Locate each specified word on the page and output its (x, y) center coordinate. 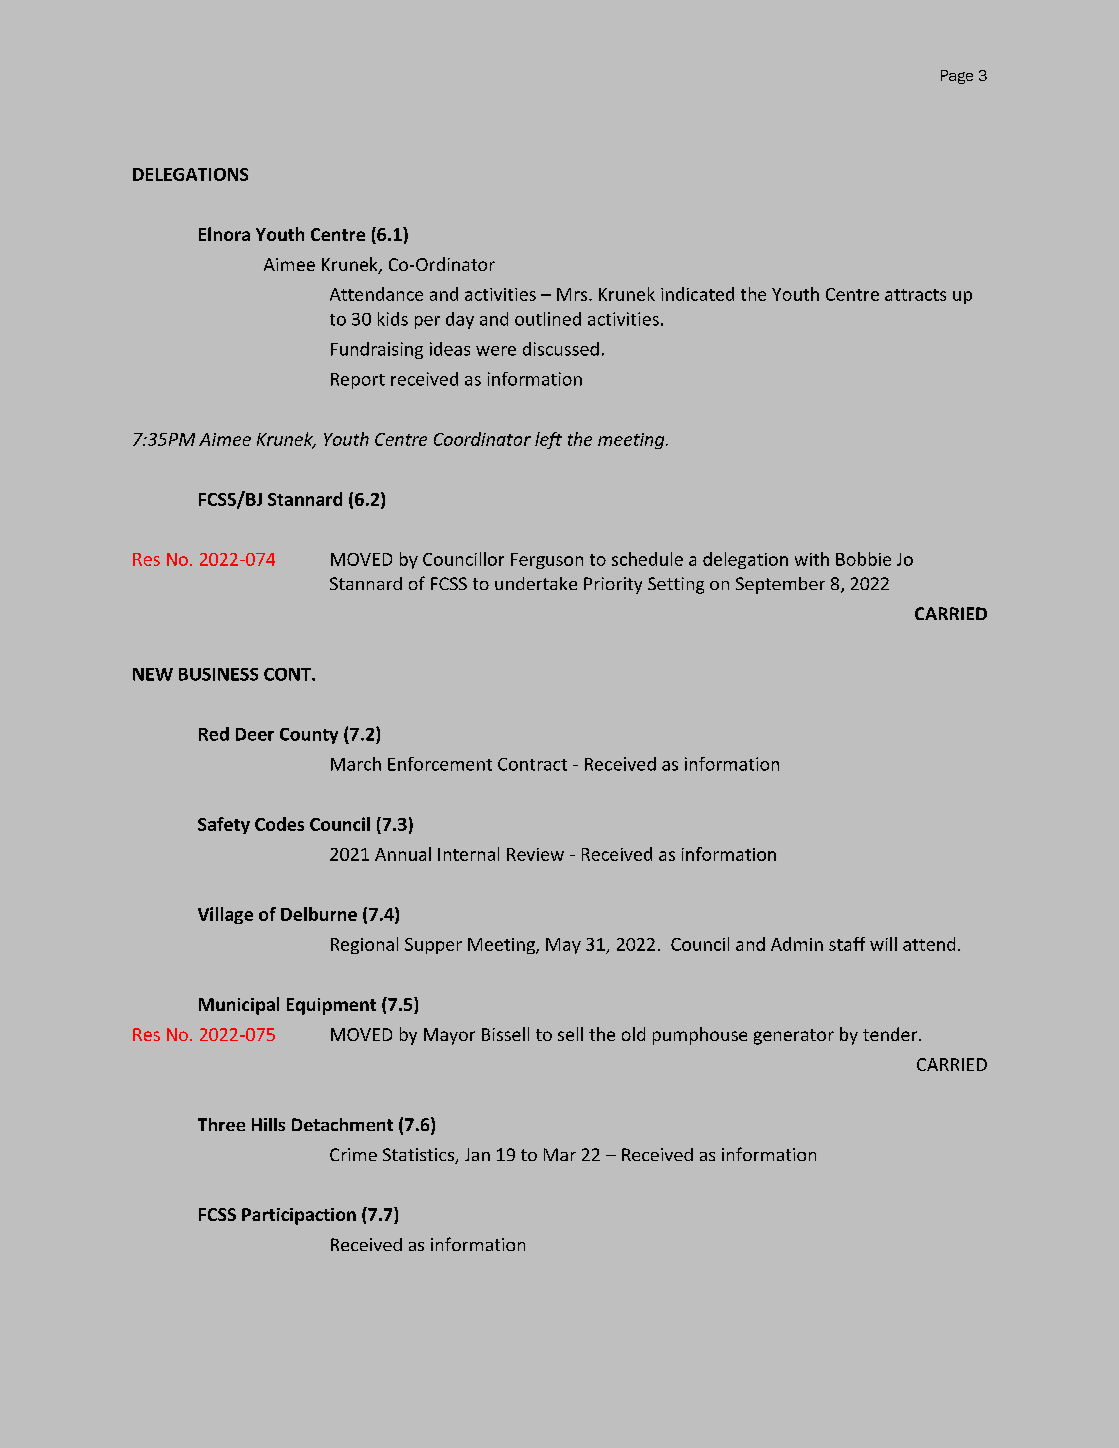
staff (847, 944)
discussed (561, 349)
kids (393, 319)
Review (535, 854)
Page (957, 77)
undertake (536, 583)
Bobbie (863, 559)
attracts (915, 295)
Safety (224, 825)
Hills (268, 1124)
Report (358, 381)
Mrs (573, 294)
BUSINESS (218, 674)
